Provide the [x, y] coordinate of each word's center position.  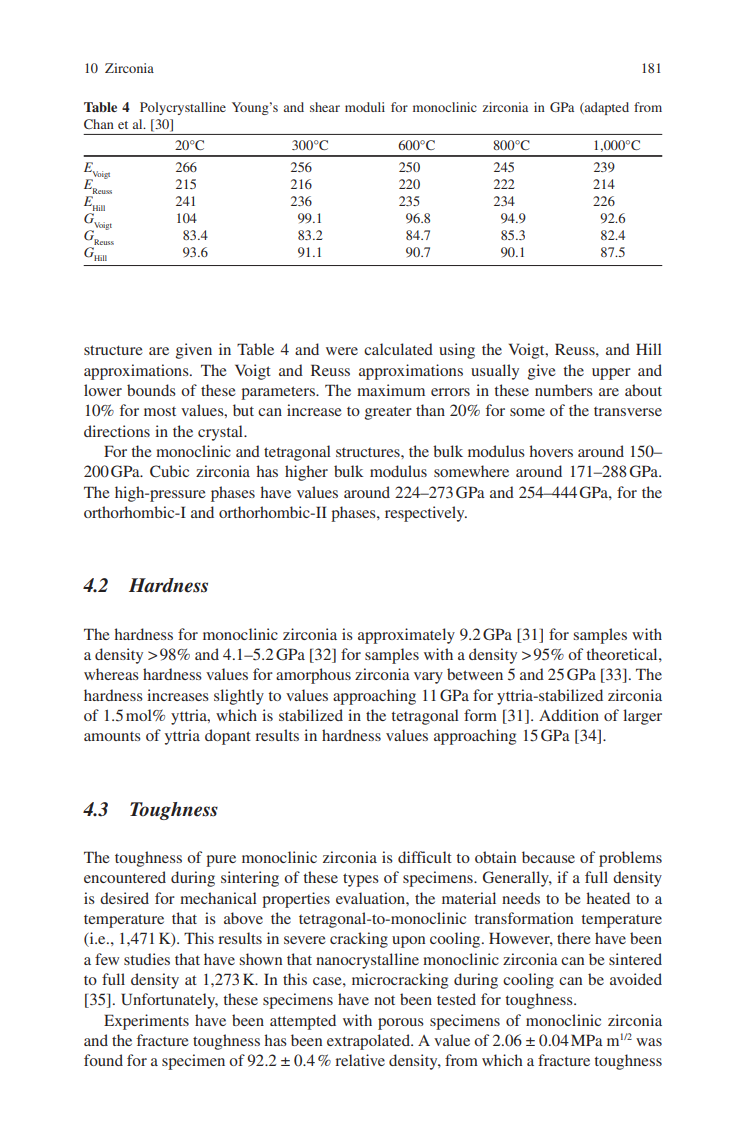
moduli [365, 107]
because [548, 857]
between [475, 674]
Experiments [146, 1022]
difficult [425, 857]
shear [325, 107]
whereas [111, 674]
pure [221, 861]
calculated [398, 349]
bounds [151, 390]
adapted [606, 108]
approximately [406, 636]
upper [611, 374]
